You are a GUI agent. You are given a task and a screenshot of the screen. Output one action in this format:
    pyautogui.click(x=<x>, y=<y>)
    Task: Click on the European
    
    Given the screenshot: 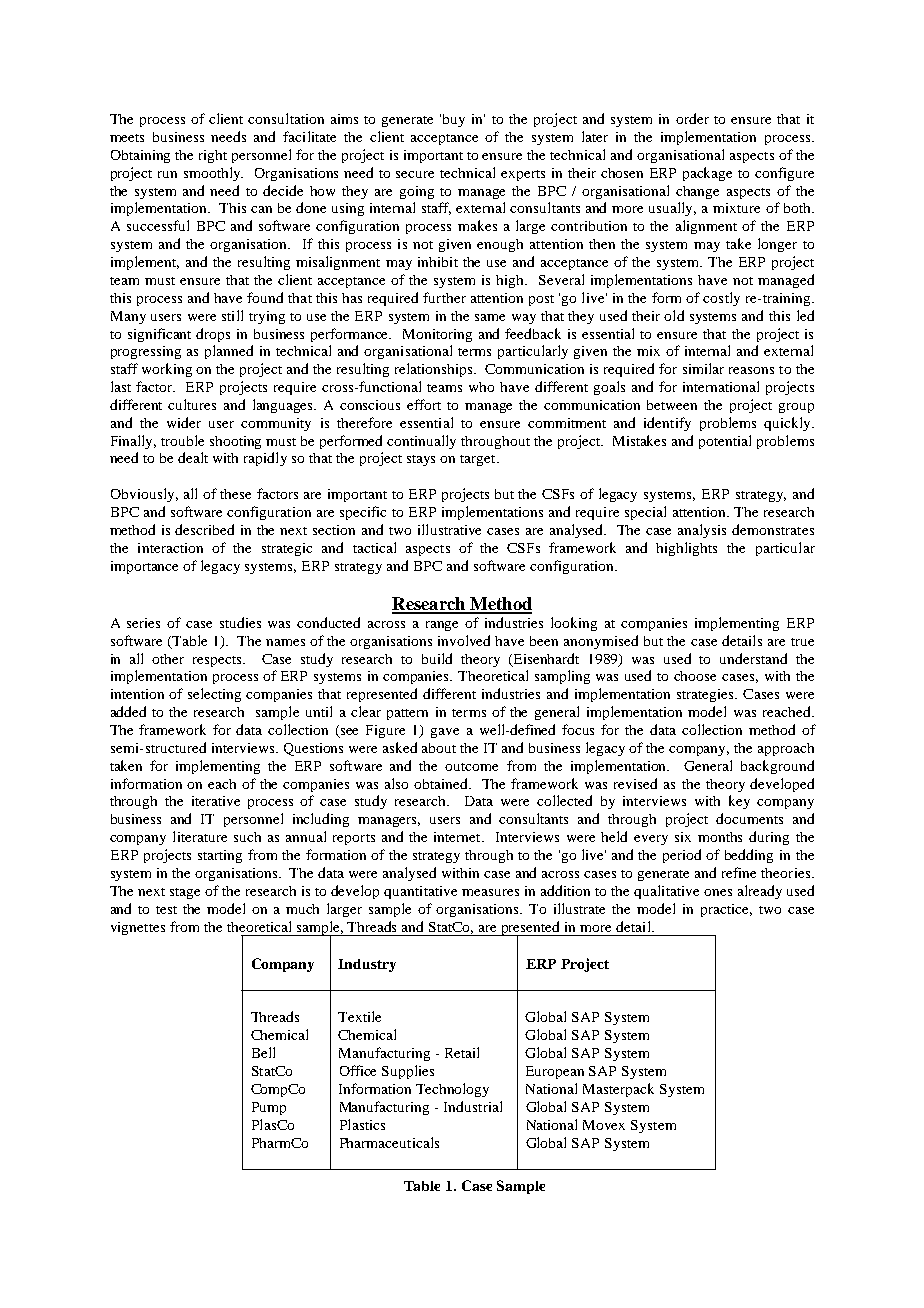 What is the action you would take?
    pyautogui.click(x=555, y=1072)
